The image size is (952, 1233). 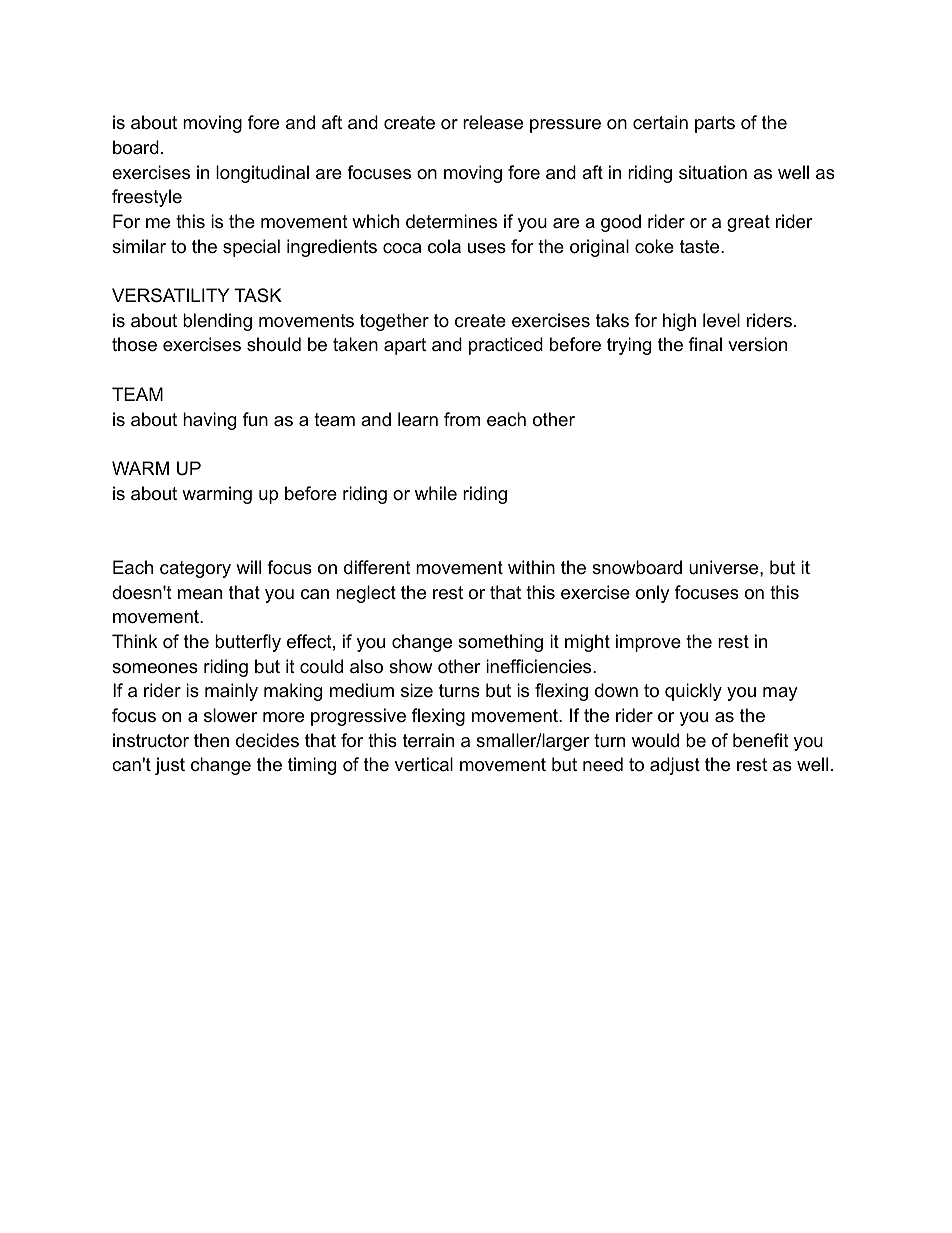 What do you see at coordinates (493, 122) in the page?
I see `release` at bounding box center [493, 122].
